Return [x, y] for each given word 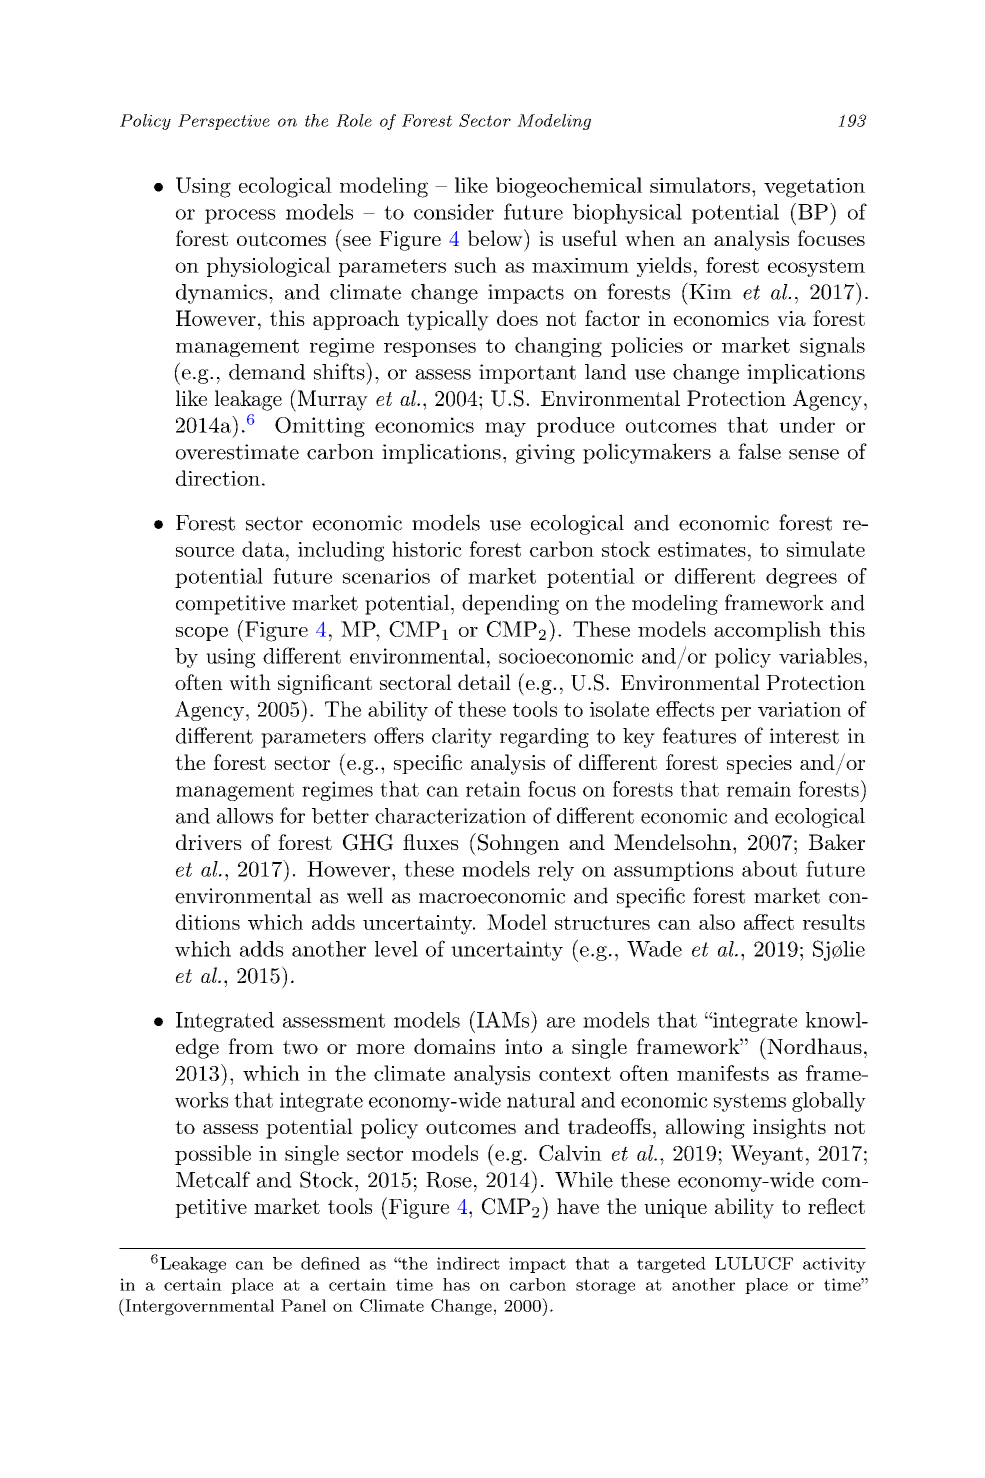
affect [769, 922]
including [341, 551]
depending [510, 604]
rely [556, 871]
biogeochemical [569, 187]
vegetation [814, 188]
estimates [702, 549]
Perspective [224, 122]
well [365, 895]
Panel [303, 1305]
